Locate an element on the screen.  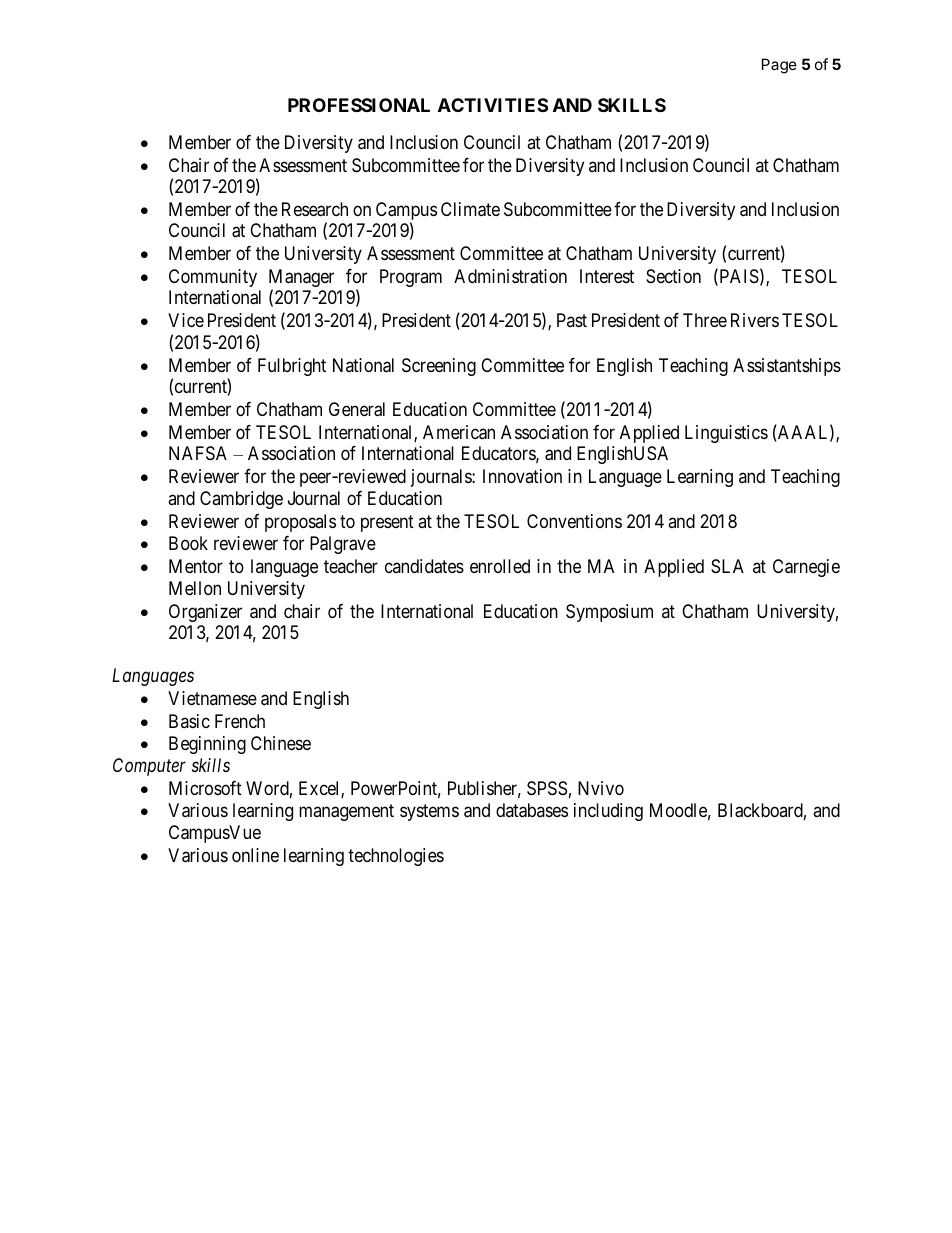
systems is located at coordinates (429, 813).
